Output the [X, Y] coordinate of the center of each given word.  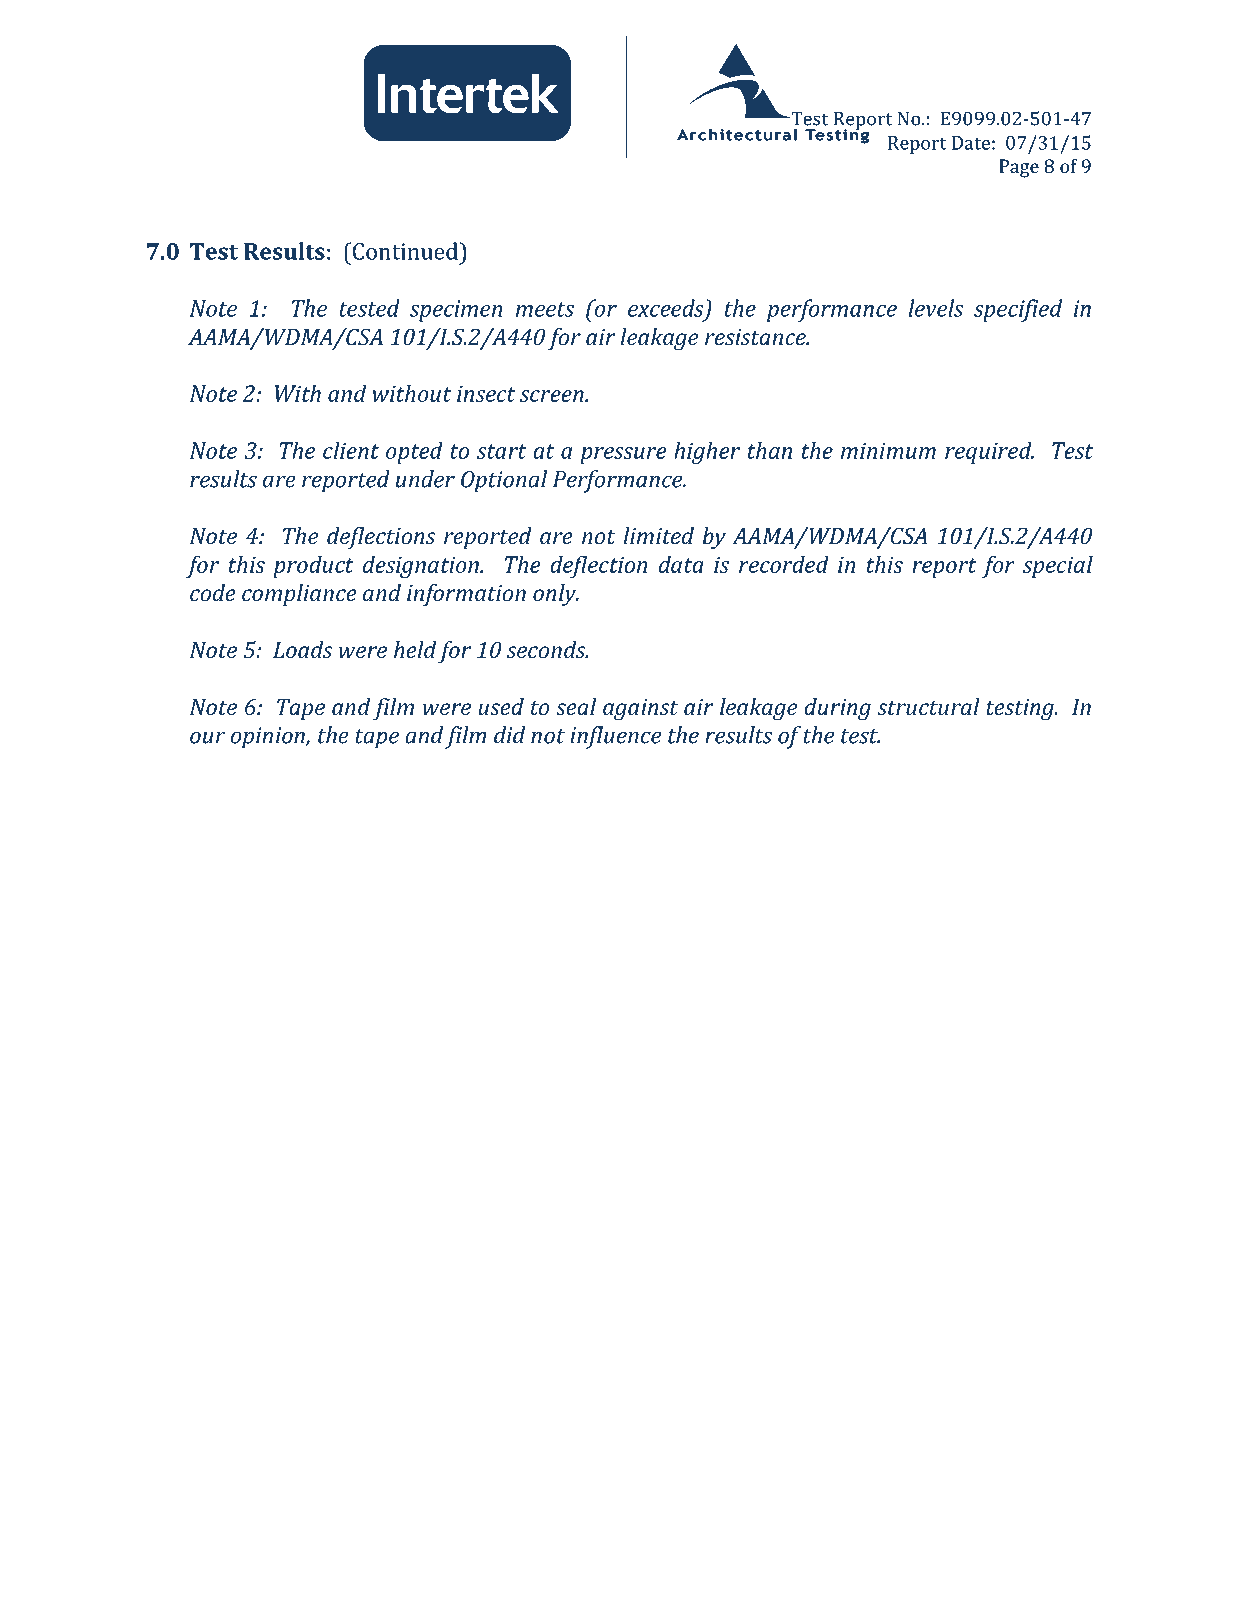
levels [936, 308]
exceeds [667, 309]
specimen [456, 311]
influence [615, 737]
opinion [269, 738]
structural [929, 707]
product [313, 566]
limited [658, 536]
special [1058, 566]
